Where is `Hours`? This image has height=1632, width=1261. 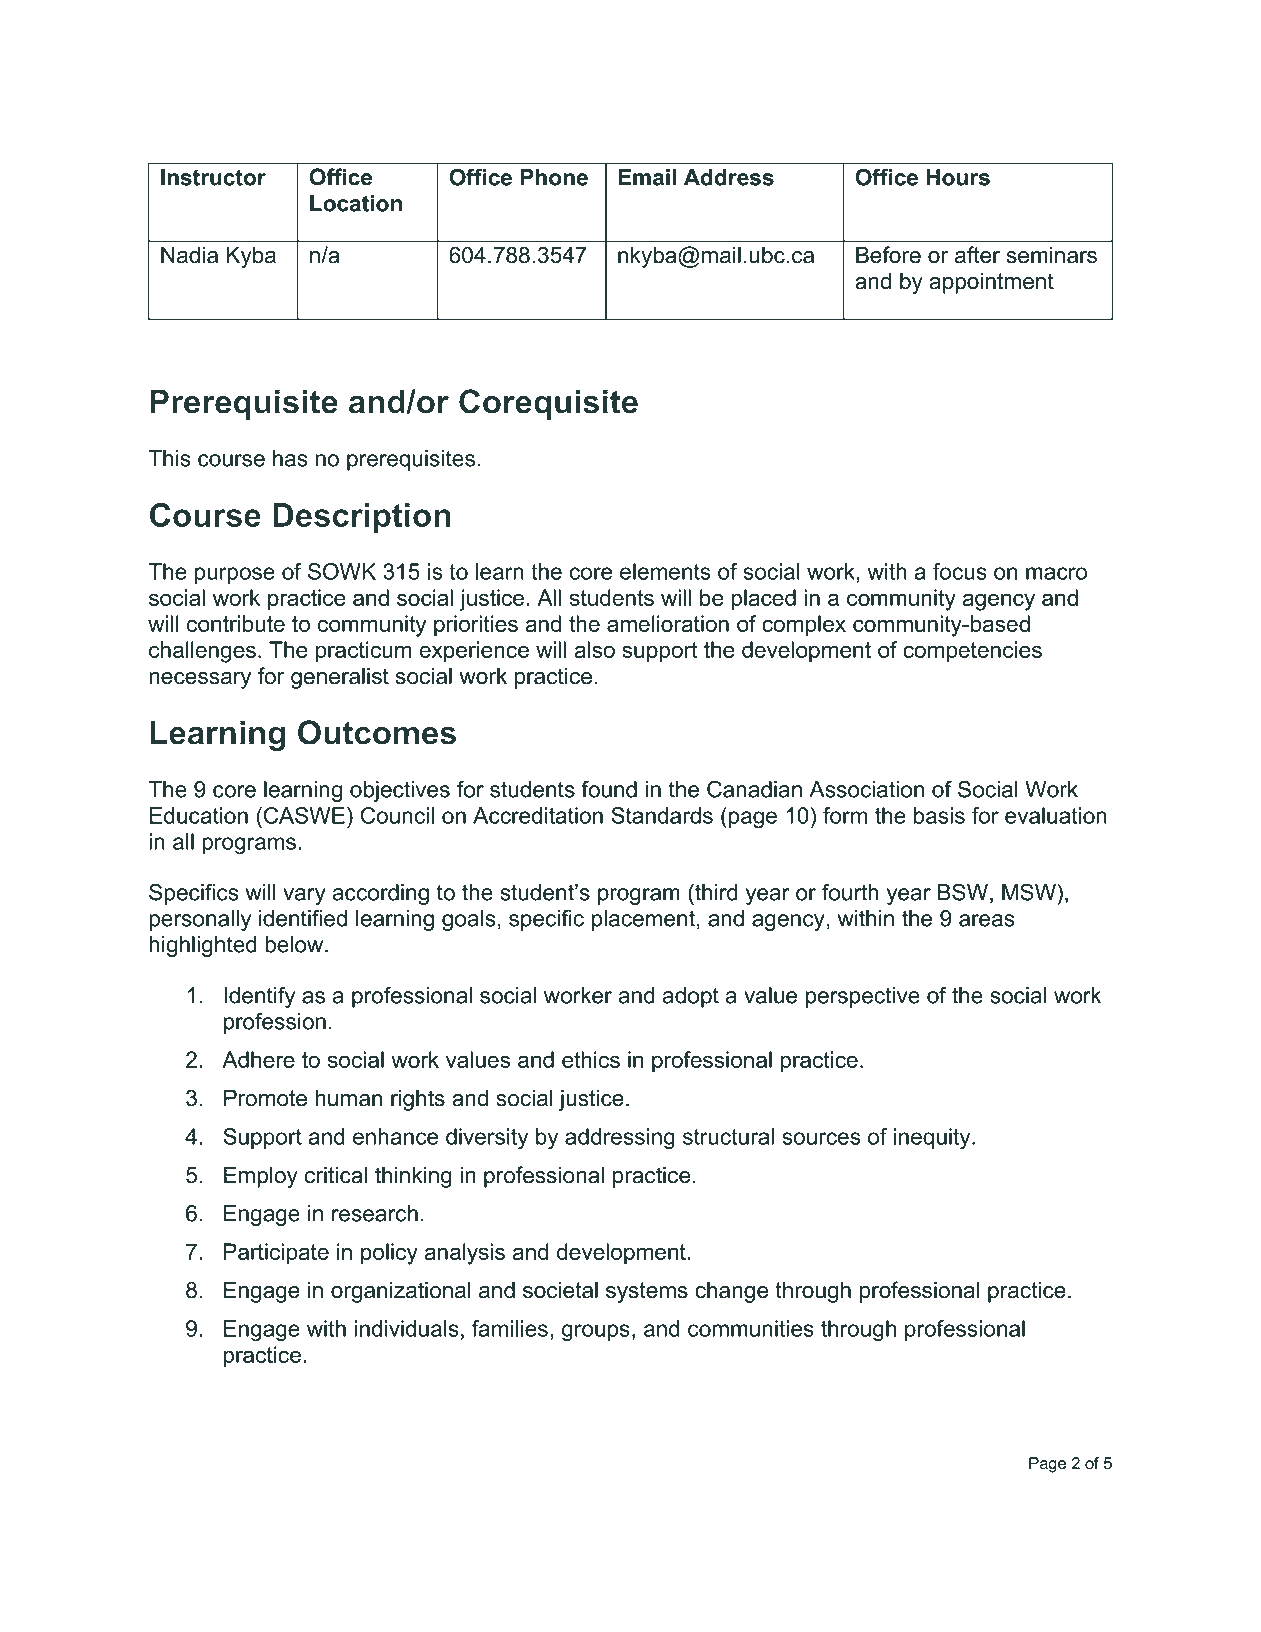
Hours is located at coordinates (958, 177).
